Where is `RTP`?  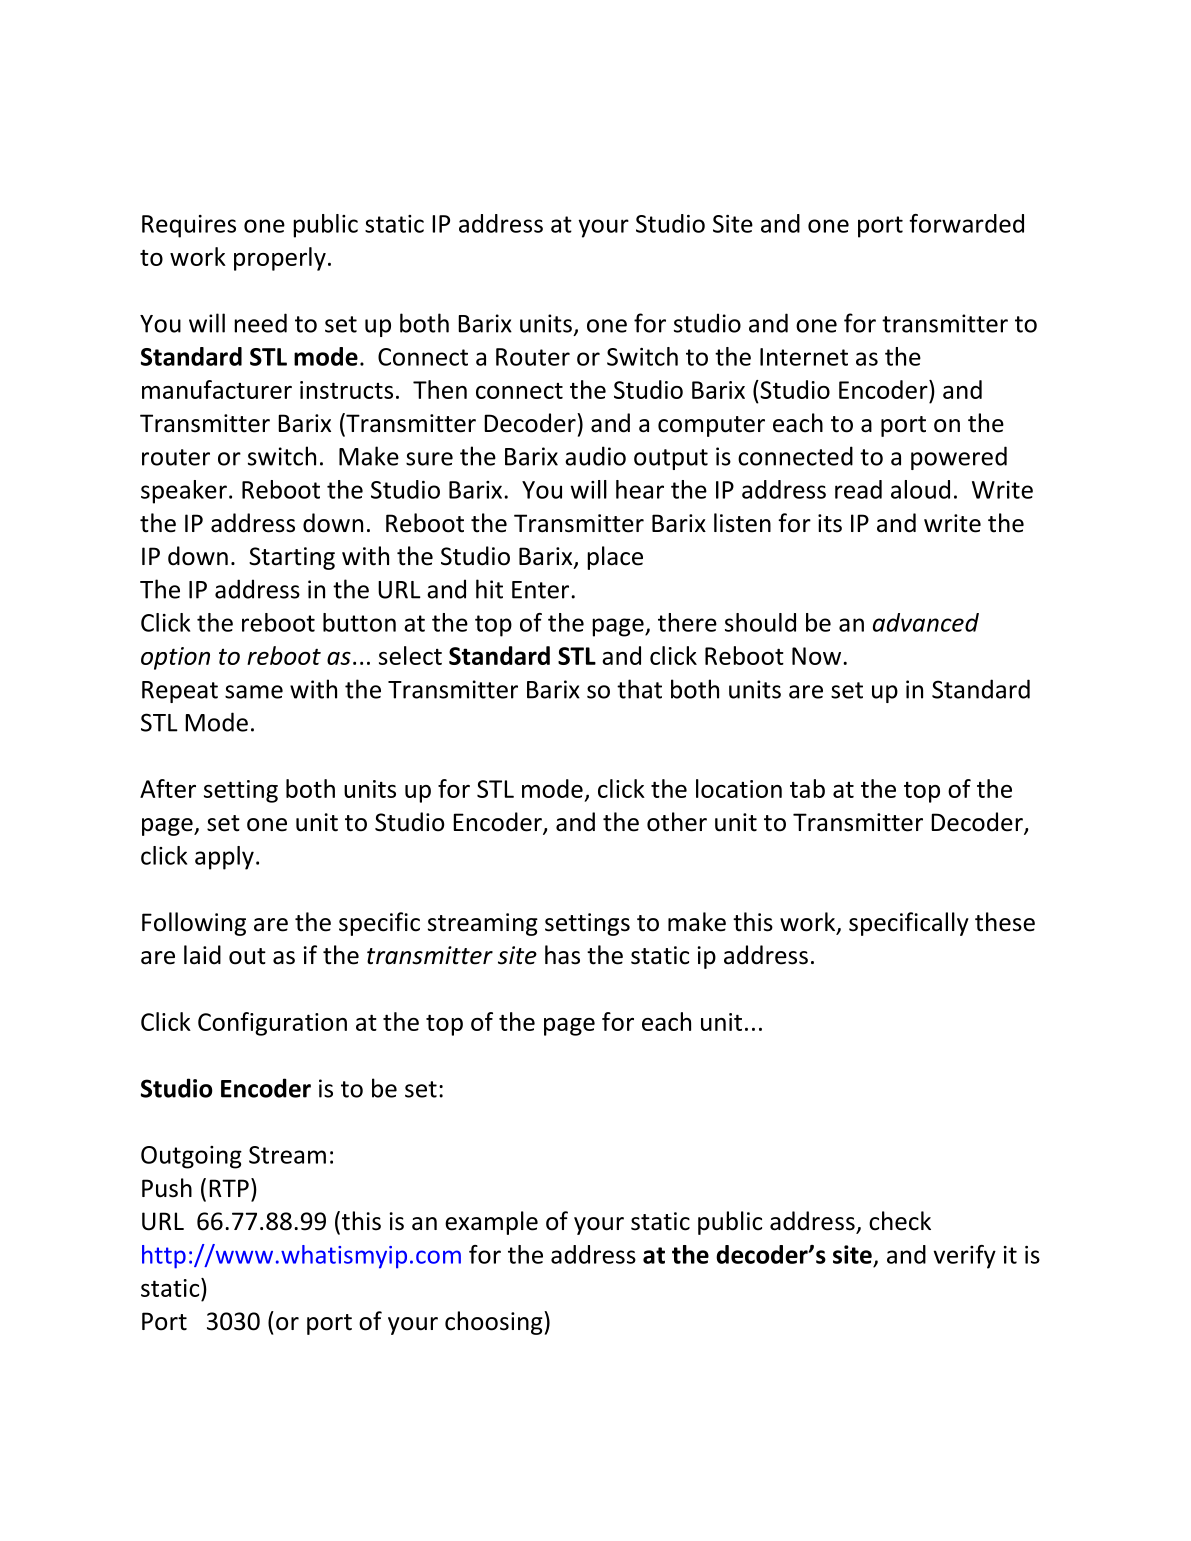
RTP is located at coordinates (229, 1188).
